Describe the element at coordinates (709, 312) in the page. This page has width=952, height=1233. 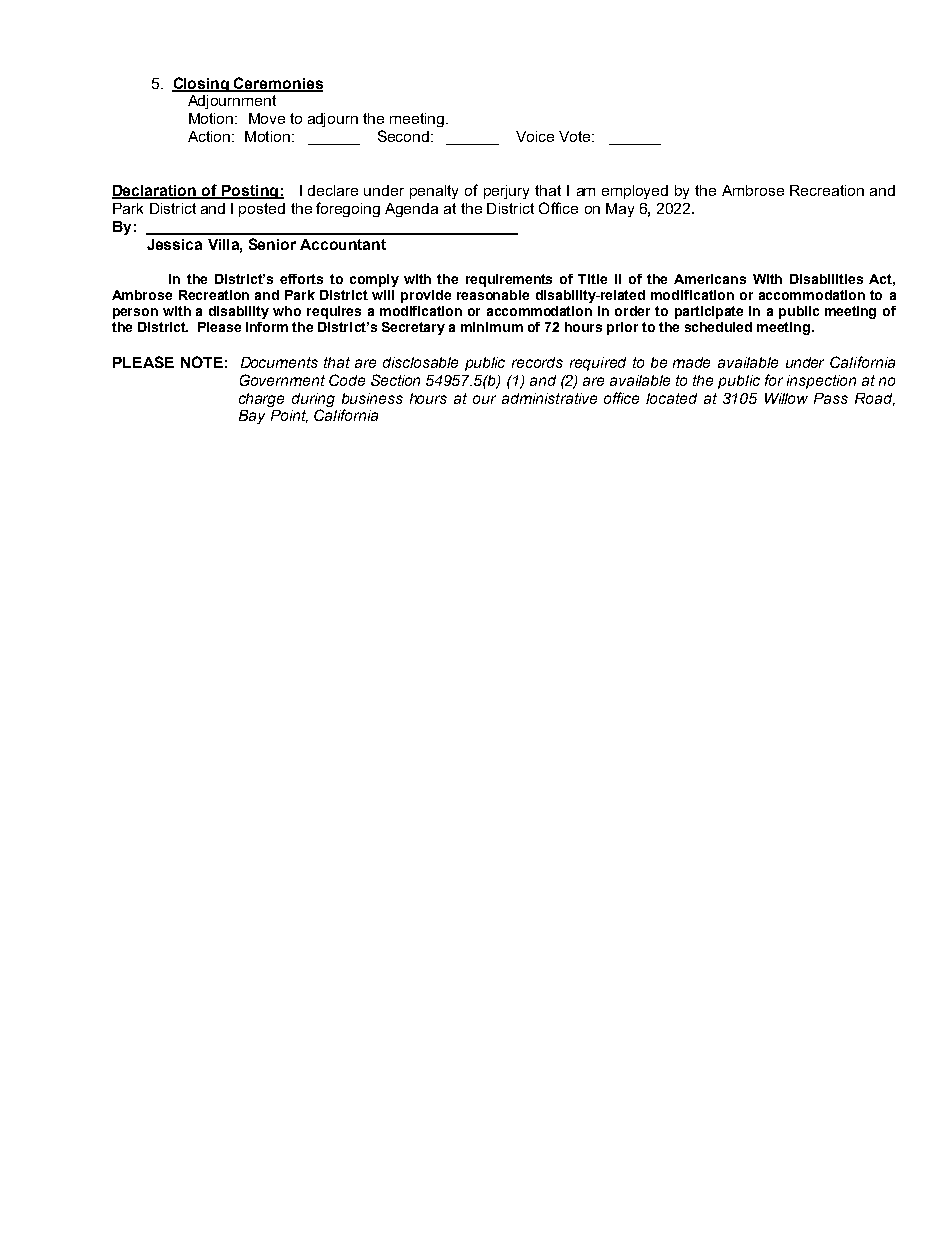
I see `participate` at that location.
